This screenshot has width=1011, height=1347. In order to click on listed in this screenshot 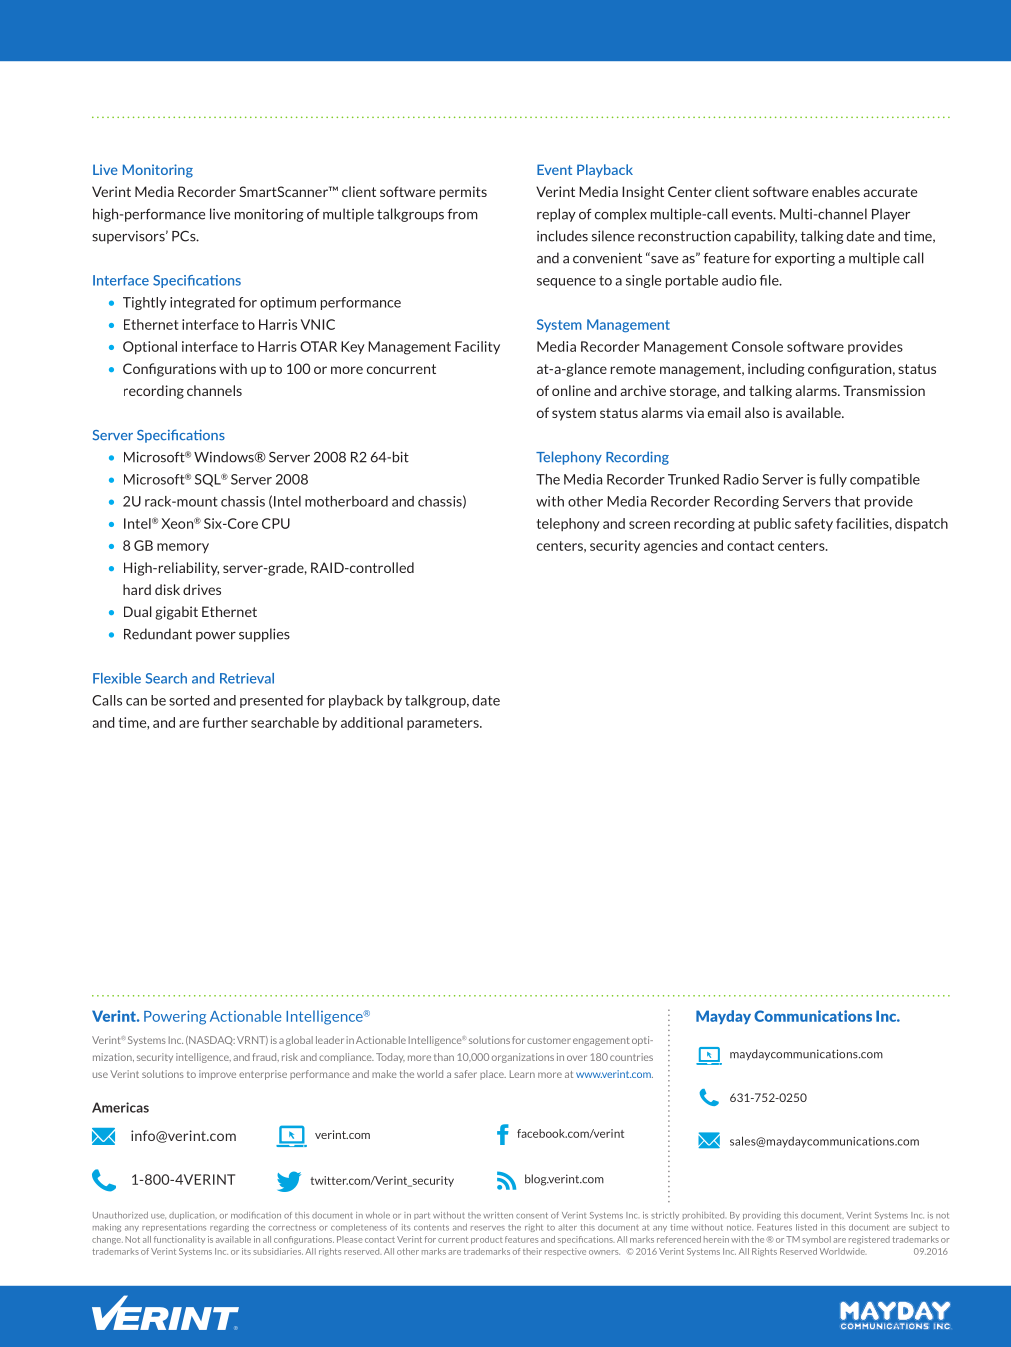, I will do `click(806, 1227)`.
